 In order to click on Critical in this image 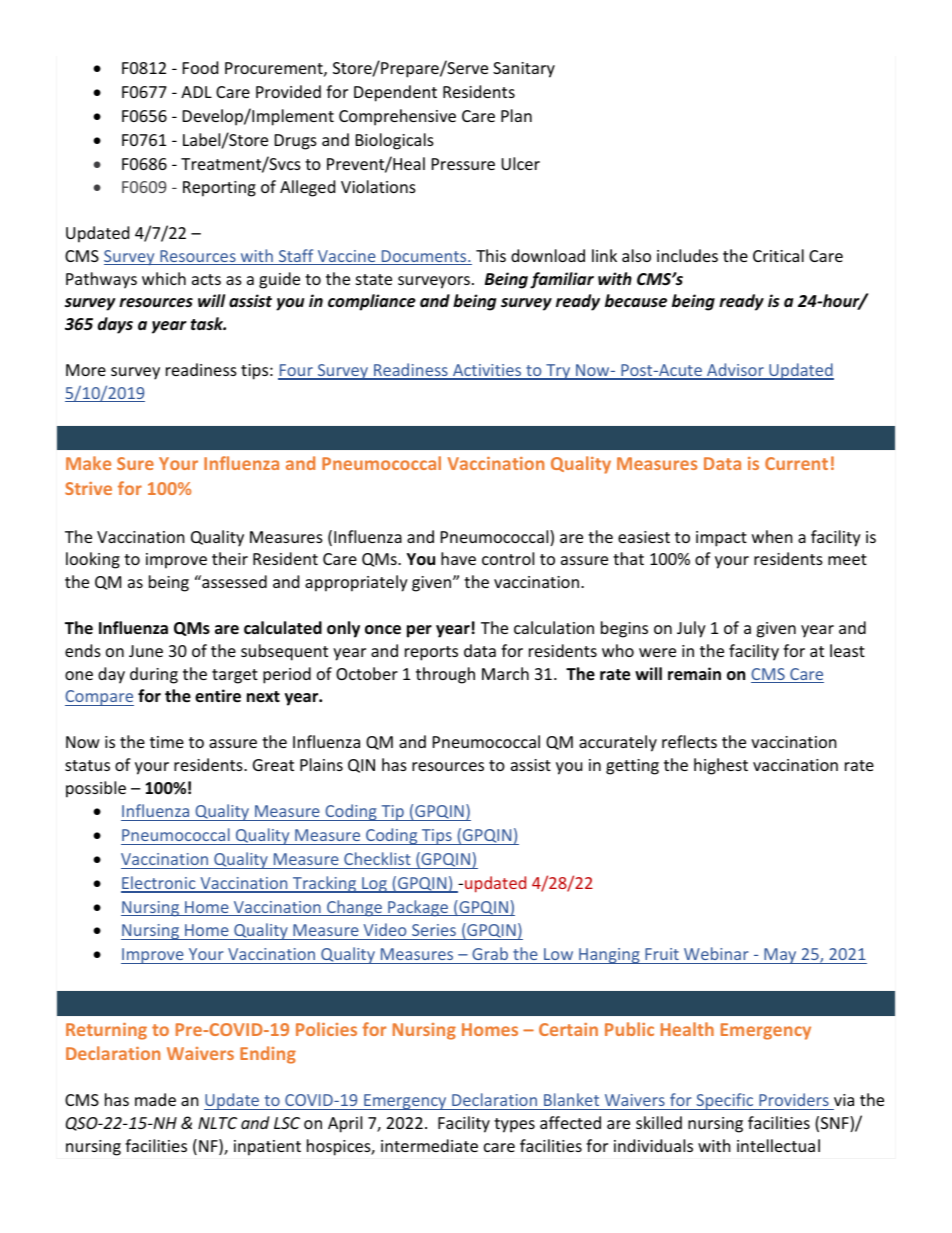, I will do `click(778, 255)`.
